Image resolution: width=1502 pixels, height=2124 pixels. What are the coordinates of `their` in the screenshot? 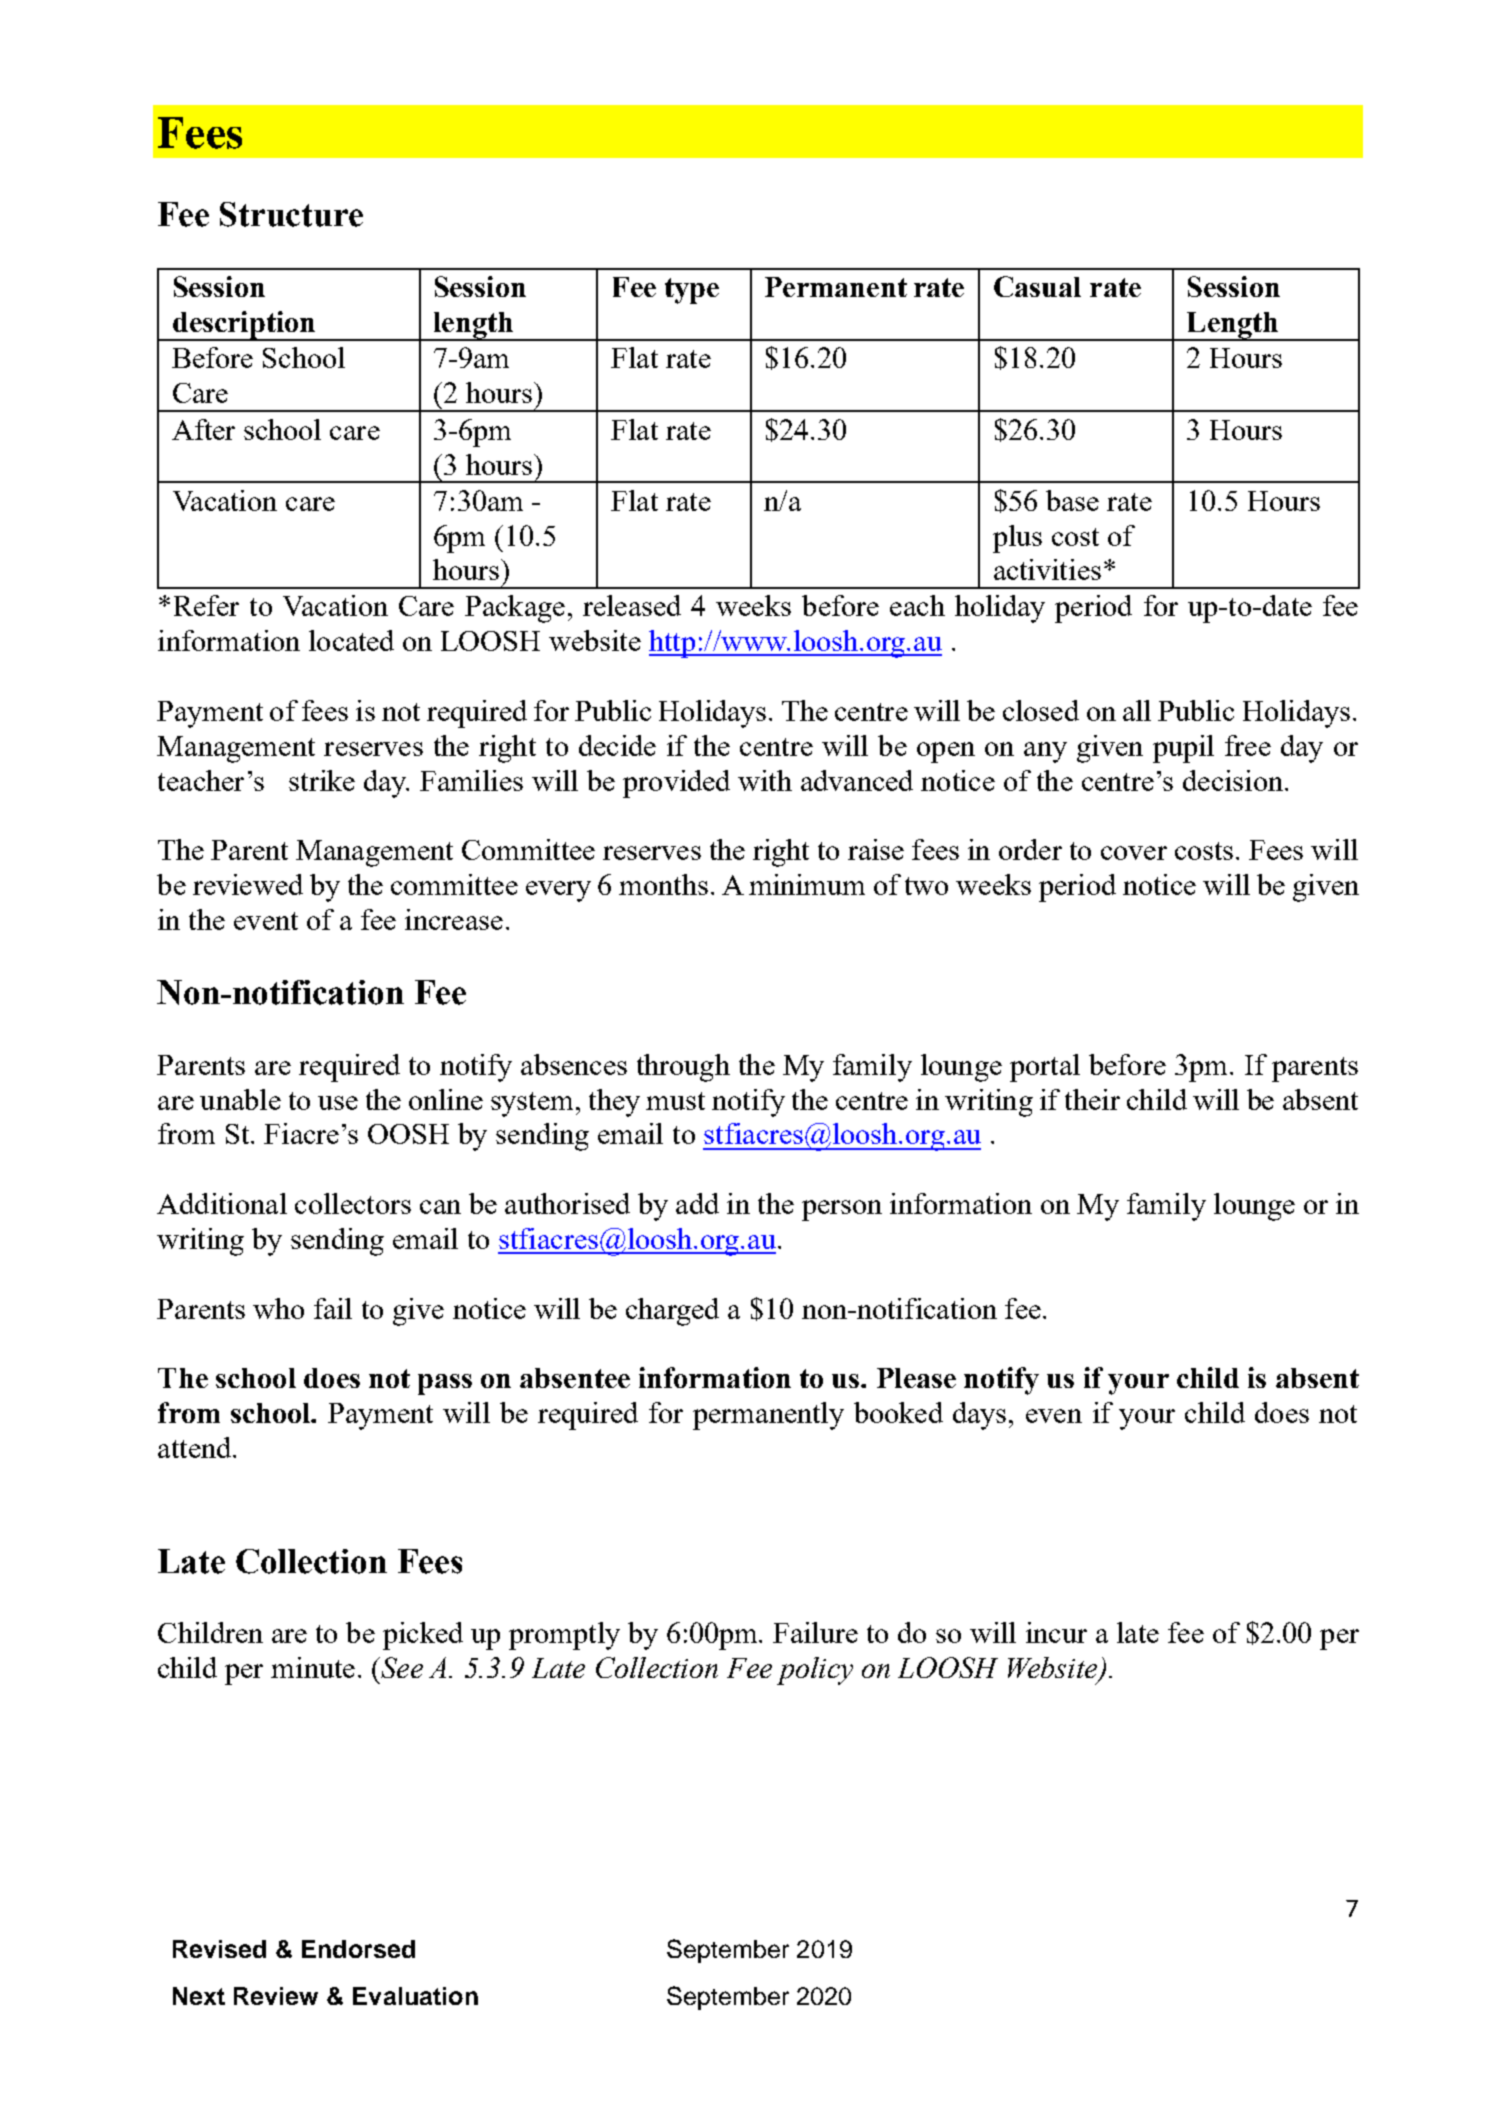 It's located at (1092, 1099).
